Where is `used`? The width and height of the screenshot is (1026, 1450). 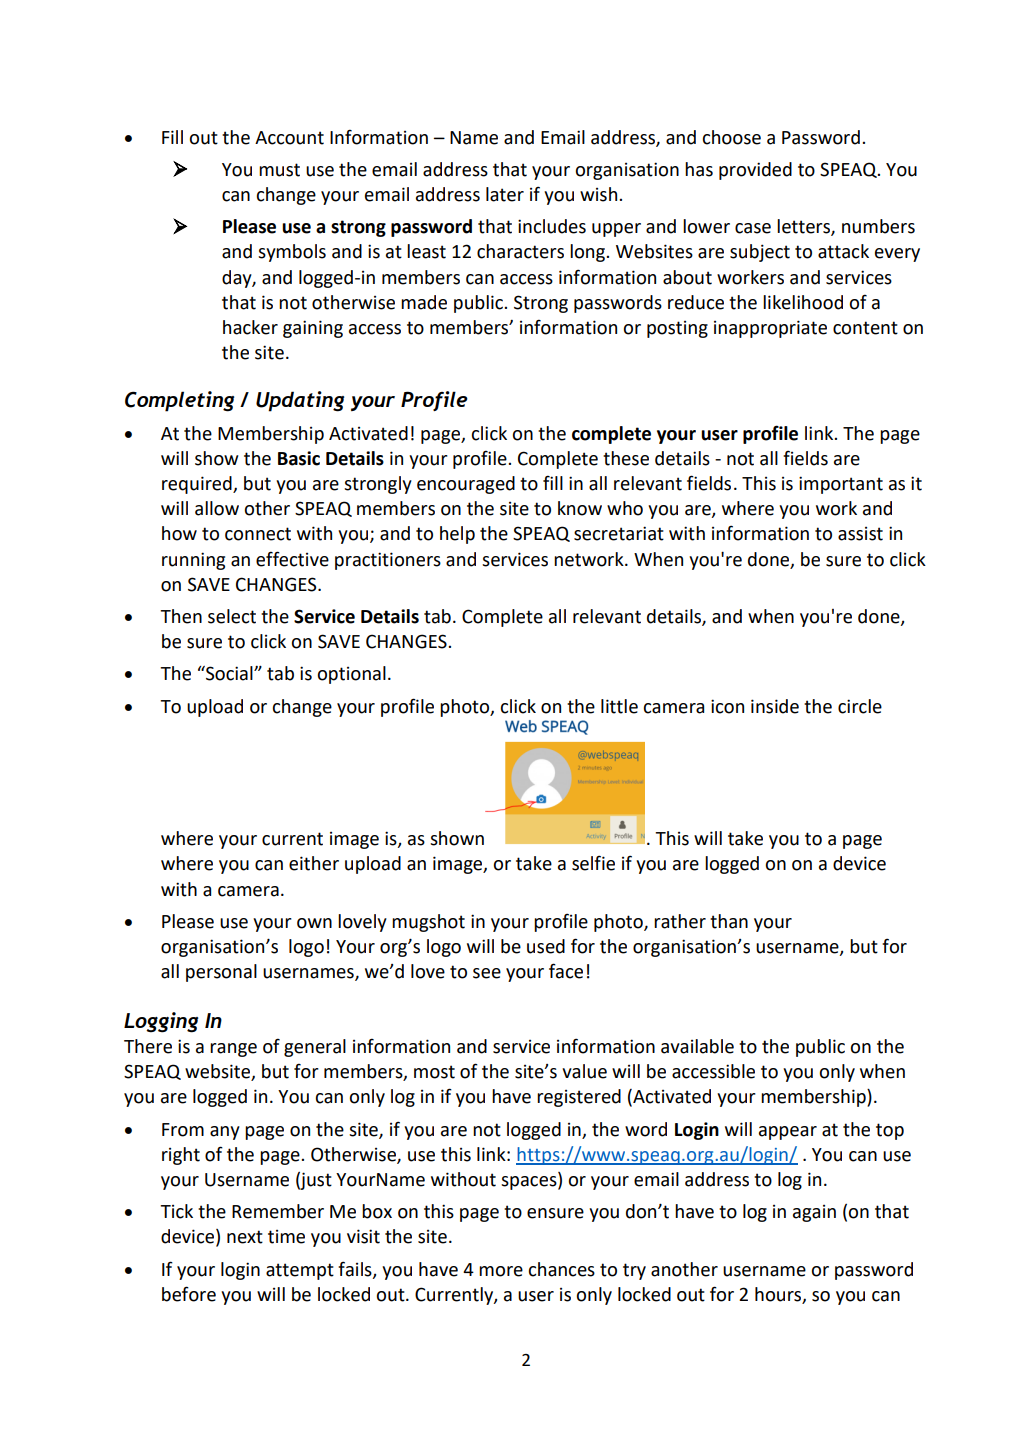 used is located at coordinates (546, 946).
